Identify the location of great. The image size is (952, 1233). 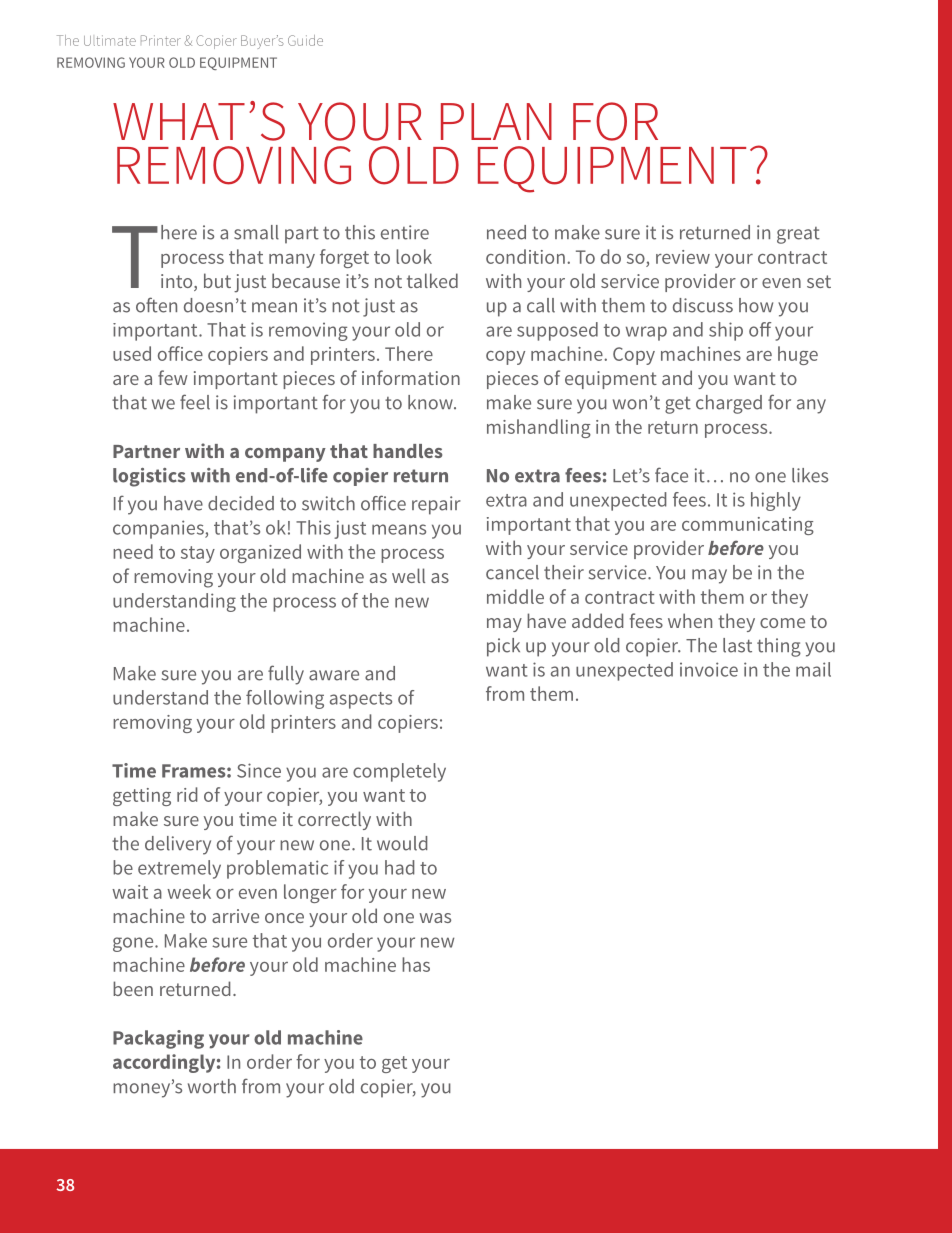
(798, 235).
